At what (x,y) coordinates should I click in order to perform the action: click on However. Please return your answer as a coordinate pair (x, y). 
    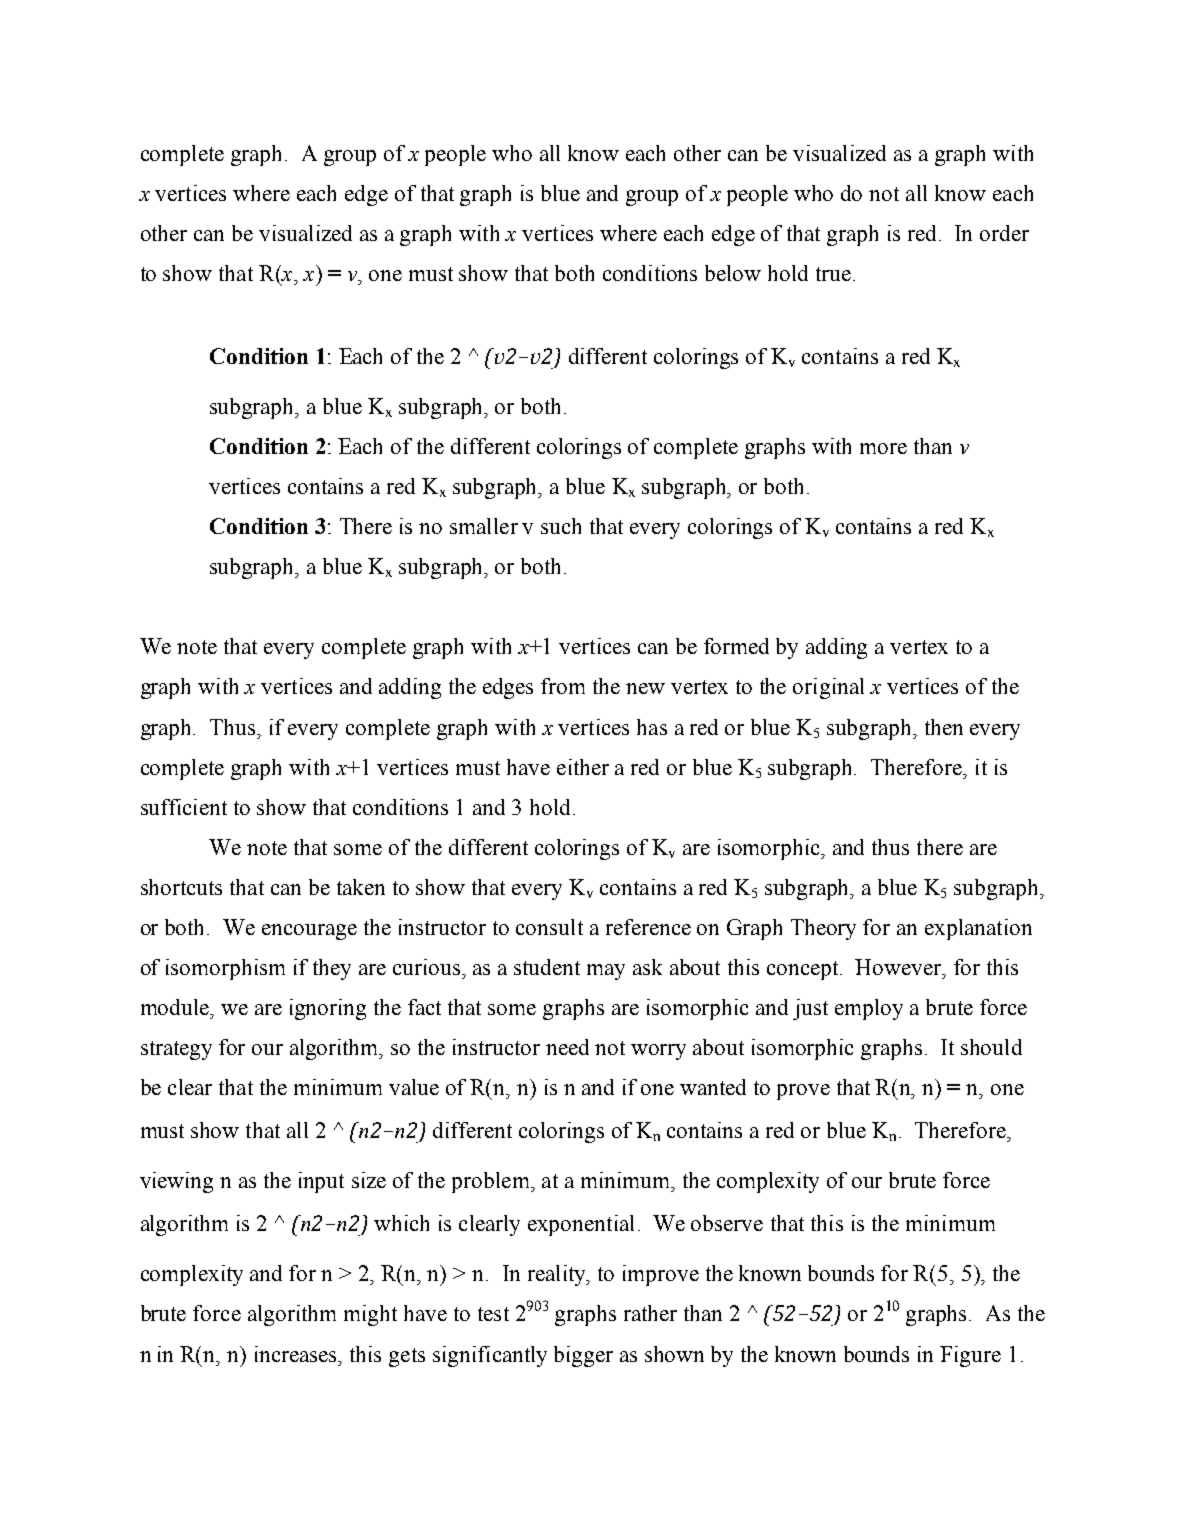
    Looking at the image, I should click on (899, 967).
